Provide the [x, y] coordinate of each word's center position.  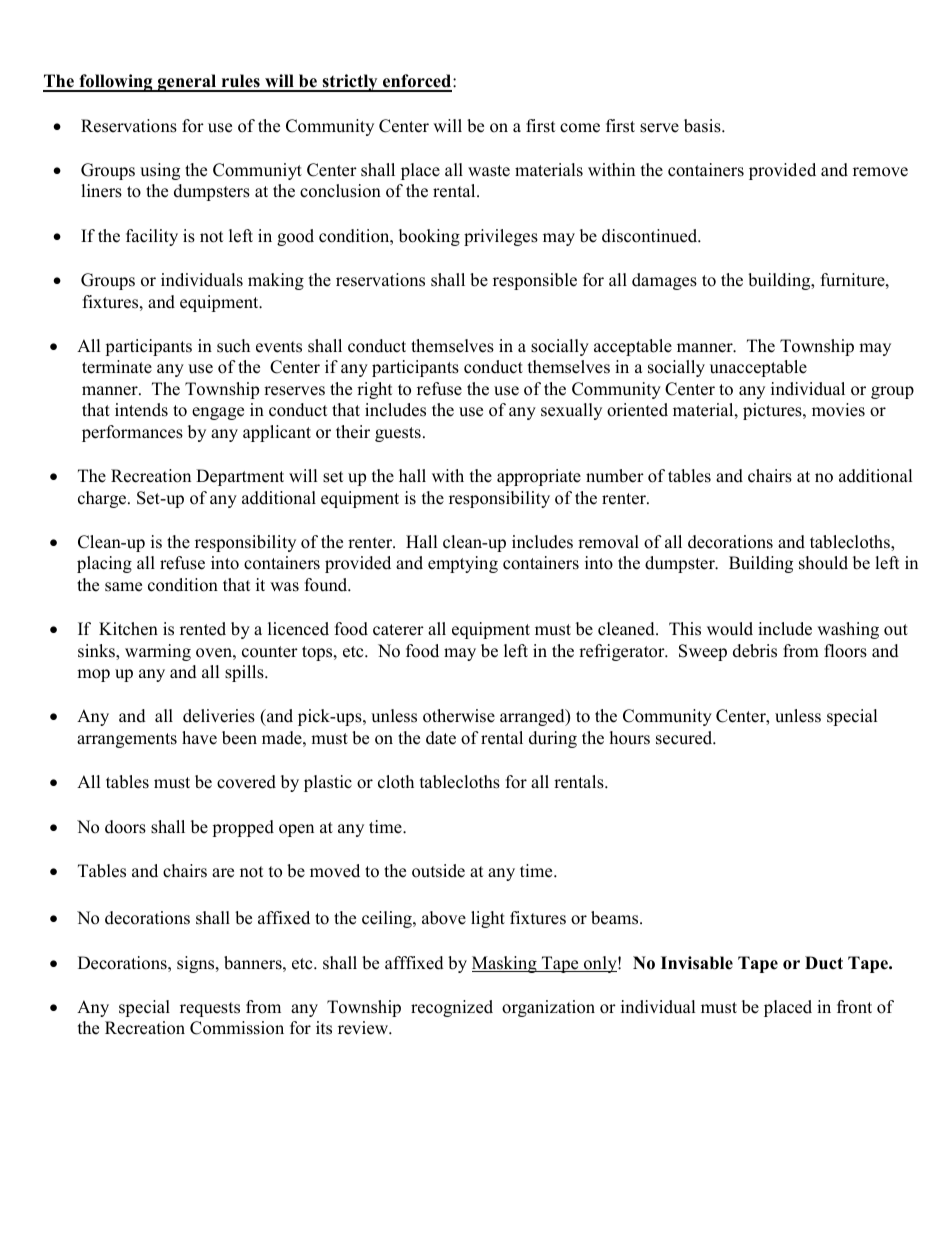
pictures [773, 411]
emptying [463, 564]
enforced [417, 82]
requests [210, 1009]
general [187, 83]
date [441, 738]
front [854, 1007]
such [233, 346]
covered [246, 782]
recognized [452, 1008]
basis [703, 126]
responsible [535, 281]
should [823, 563]
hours [630, 738]
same [123, 587]
